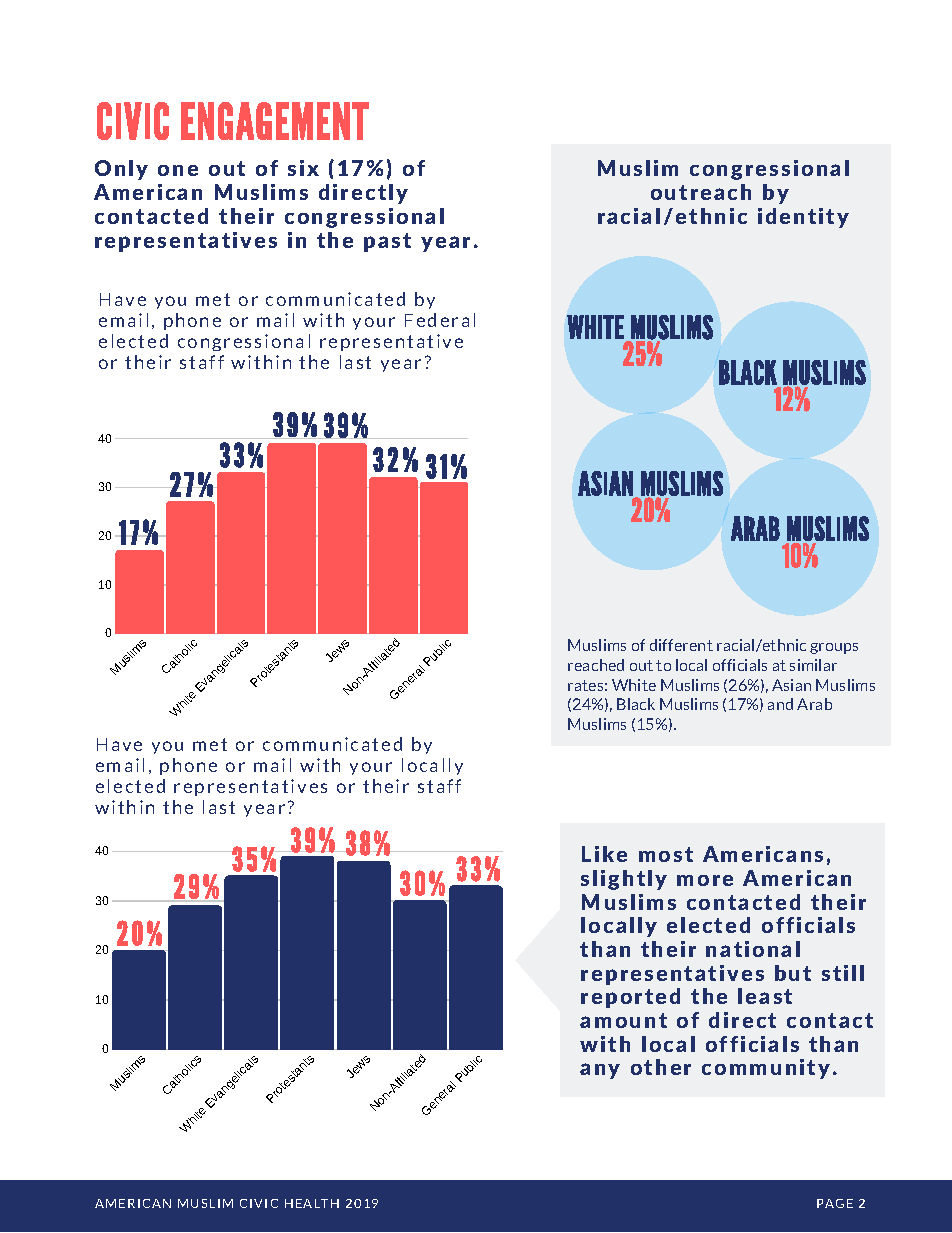 This screenshot has height=1233, width=952. What do you see at coordinates (835, 1203) in the screenshot?
I see `PAGE` at bounding box center [835, 1203].
